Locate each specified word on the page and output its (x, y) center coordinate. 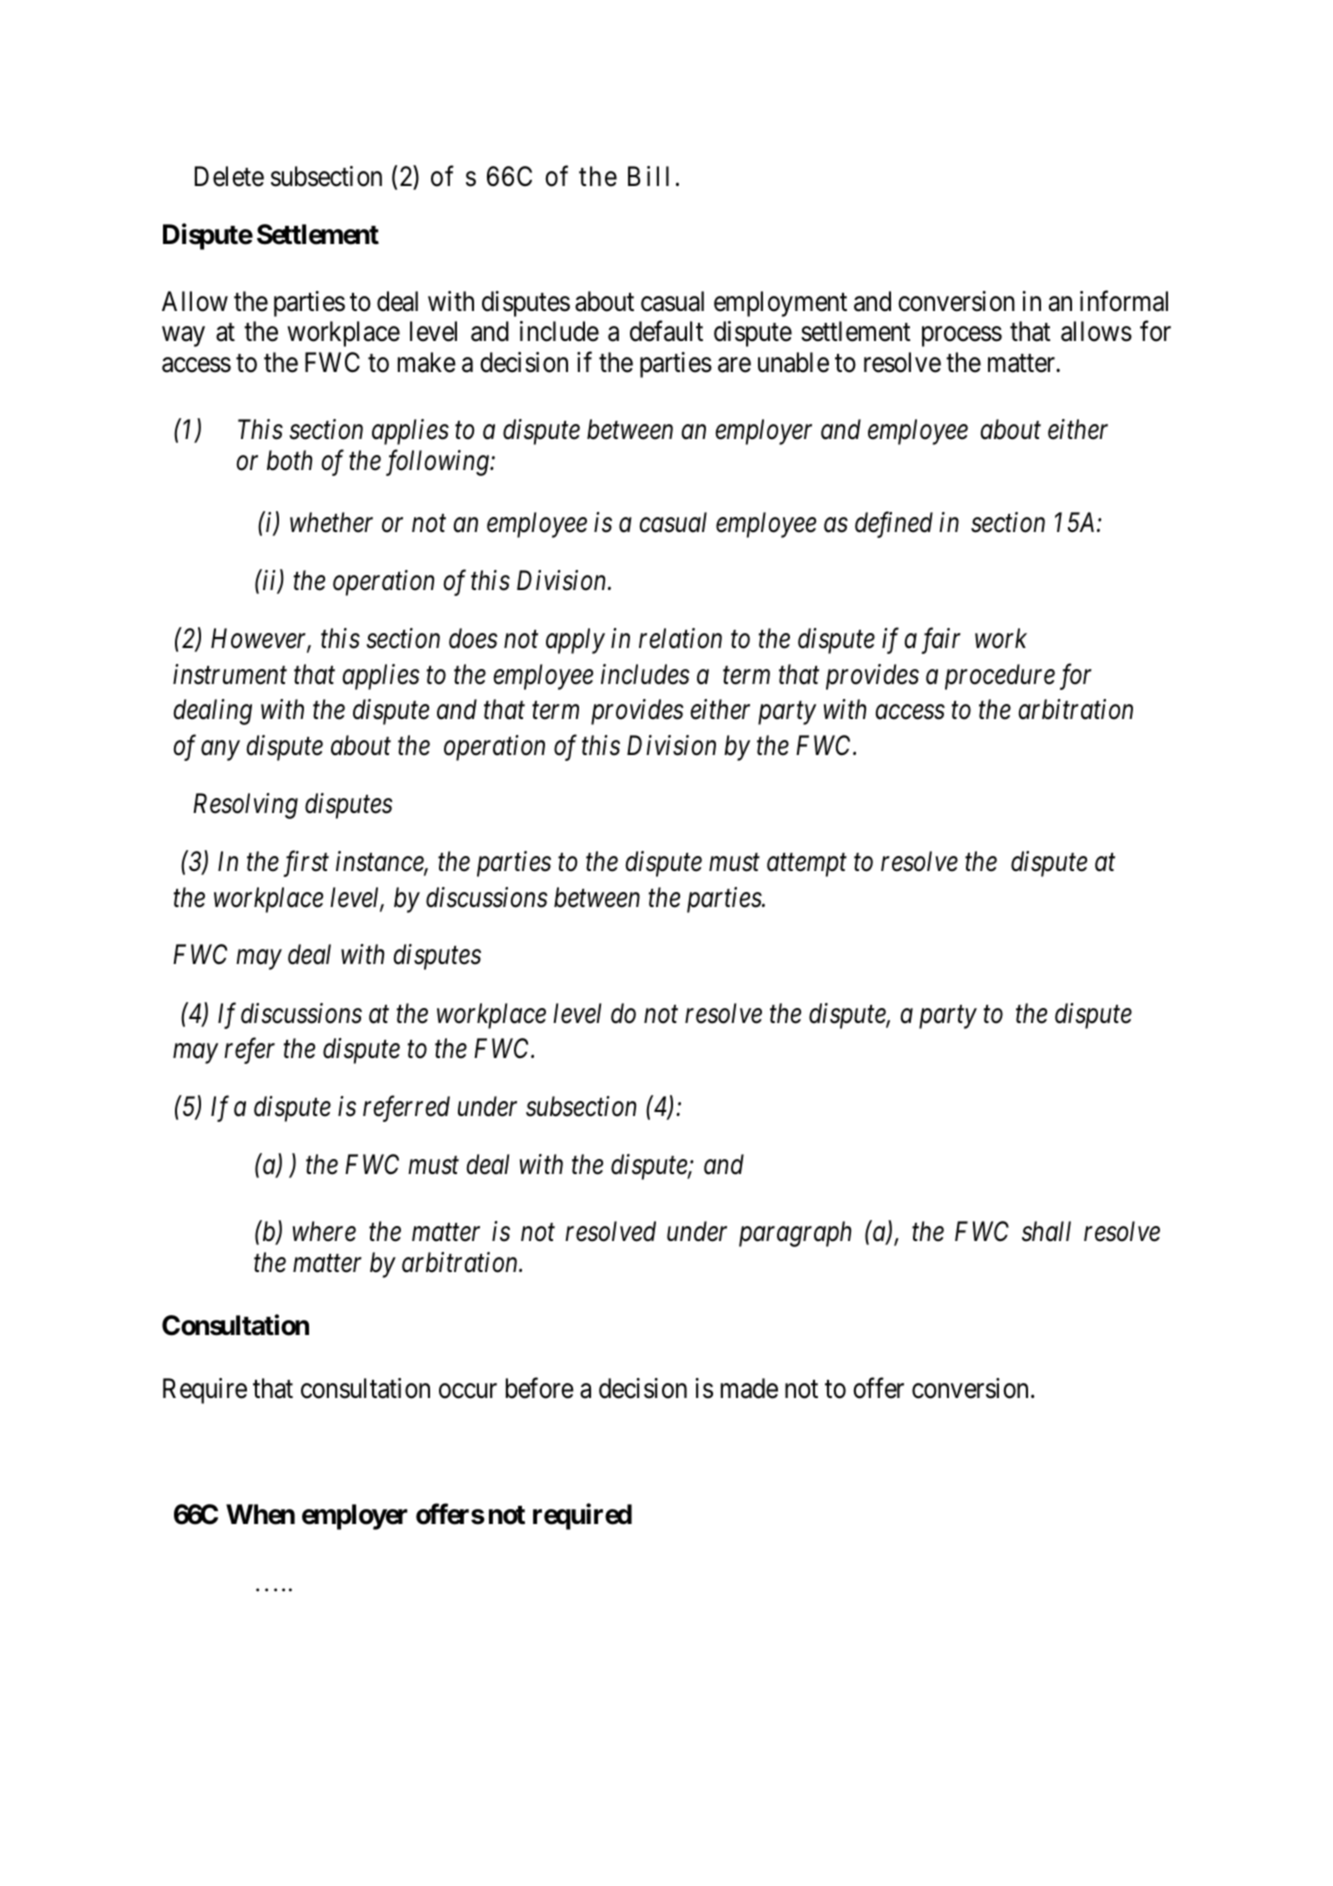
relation (680, 638)
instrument (230, 674)
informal (1124, 301)
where (324, 1231)
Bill (648, 176)
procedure (1000, 677)
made (749, 1388)
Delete (229, 176)
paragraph (795, 1234)
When (260, 1514)
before (540, 1388)
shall (1046, 1231)
